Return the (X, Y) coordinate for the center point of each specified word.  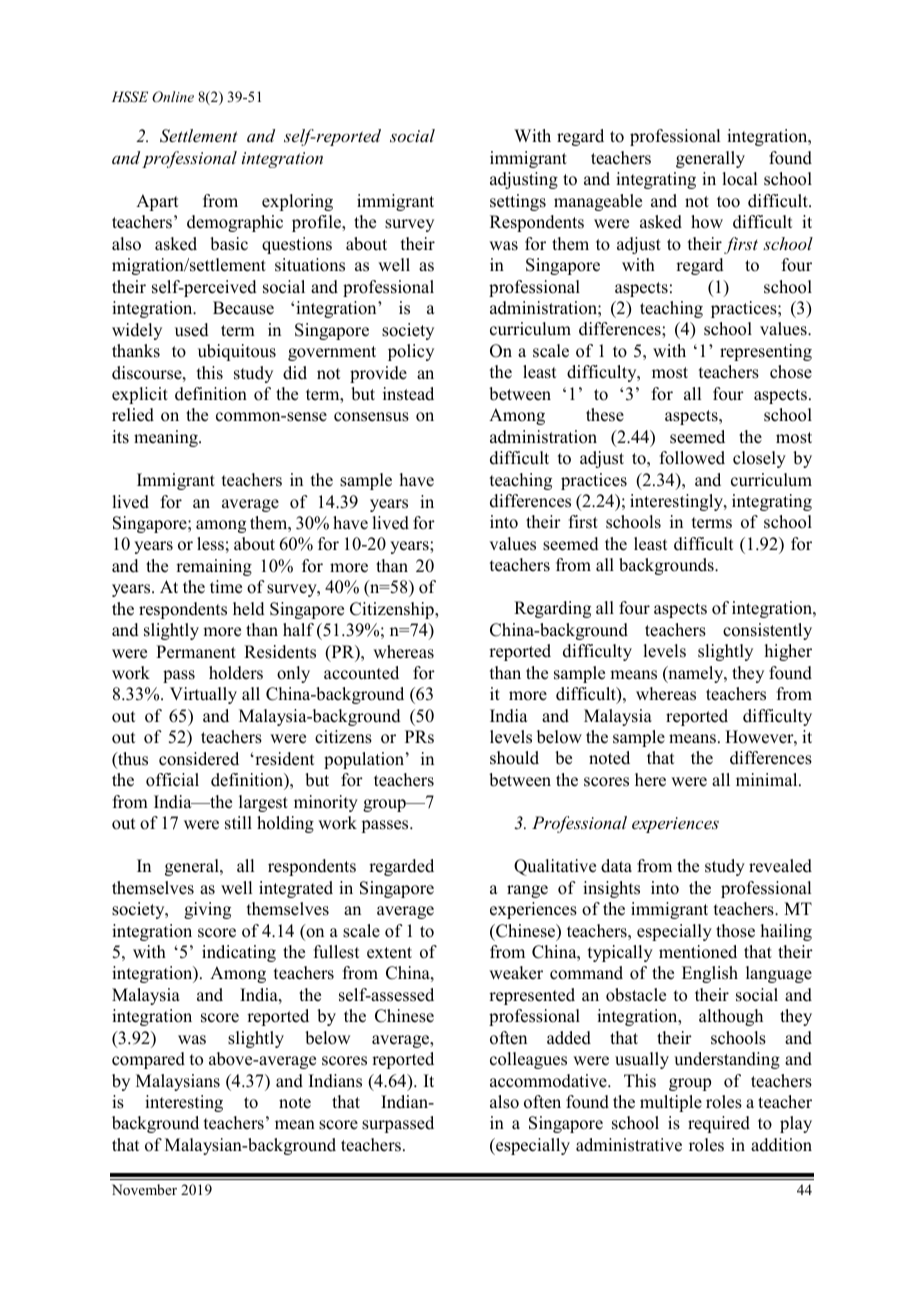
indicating (239, 953)
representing (766, 352)
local (739, 179)
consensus (371, 417)
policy (411, 352)
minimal (768, 779)
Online (173, 96)
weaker (516, 973)
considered (199, 759)
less (210, 544)
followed (692, 458)
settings (518, 202)
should (514, 758)
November (144, 1189)
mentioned (698, 952)
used (192, 330)
